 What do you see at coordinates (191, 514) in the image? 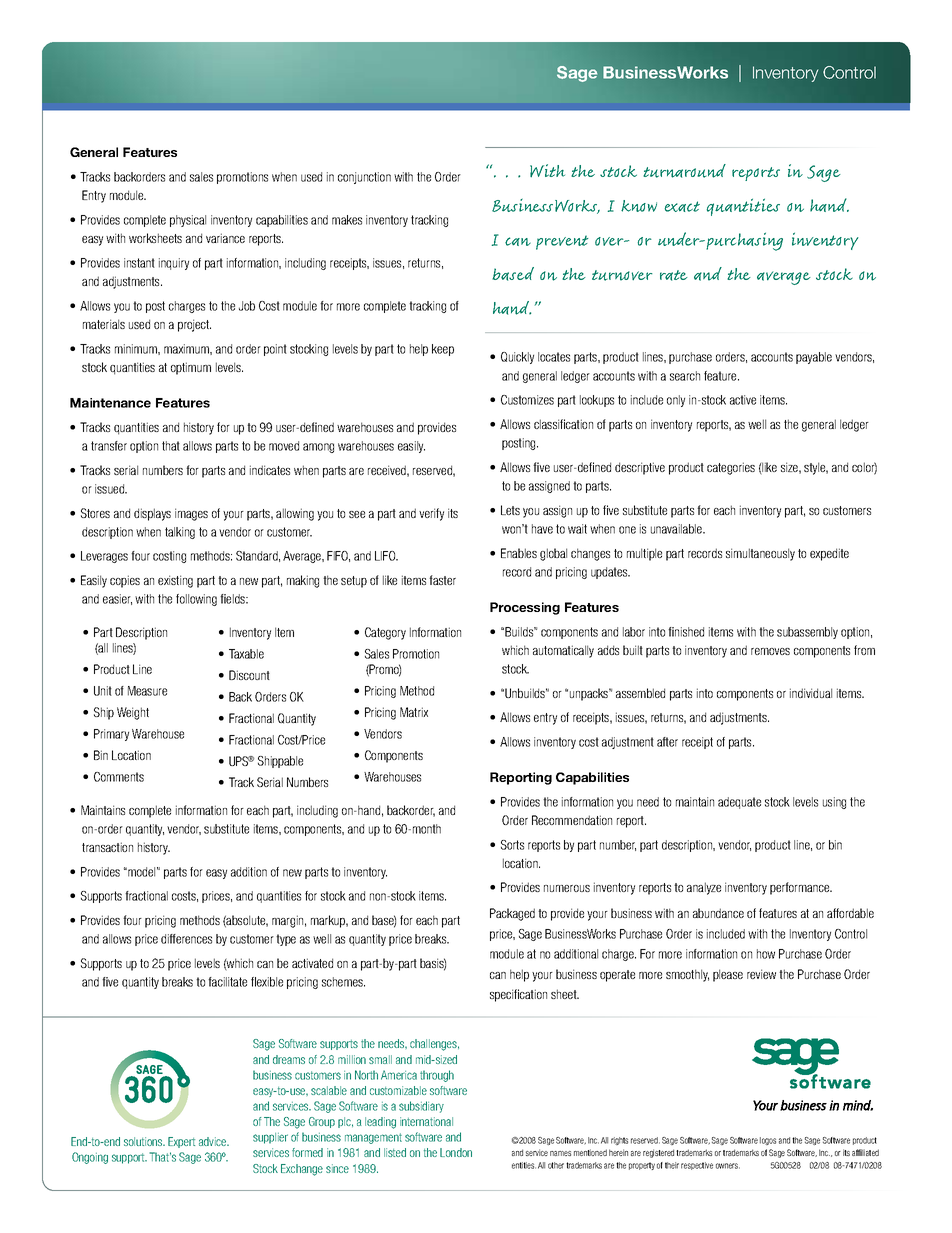
I see `images` at bounding box center [191, 514].
